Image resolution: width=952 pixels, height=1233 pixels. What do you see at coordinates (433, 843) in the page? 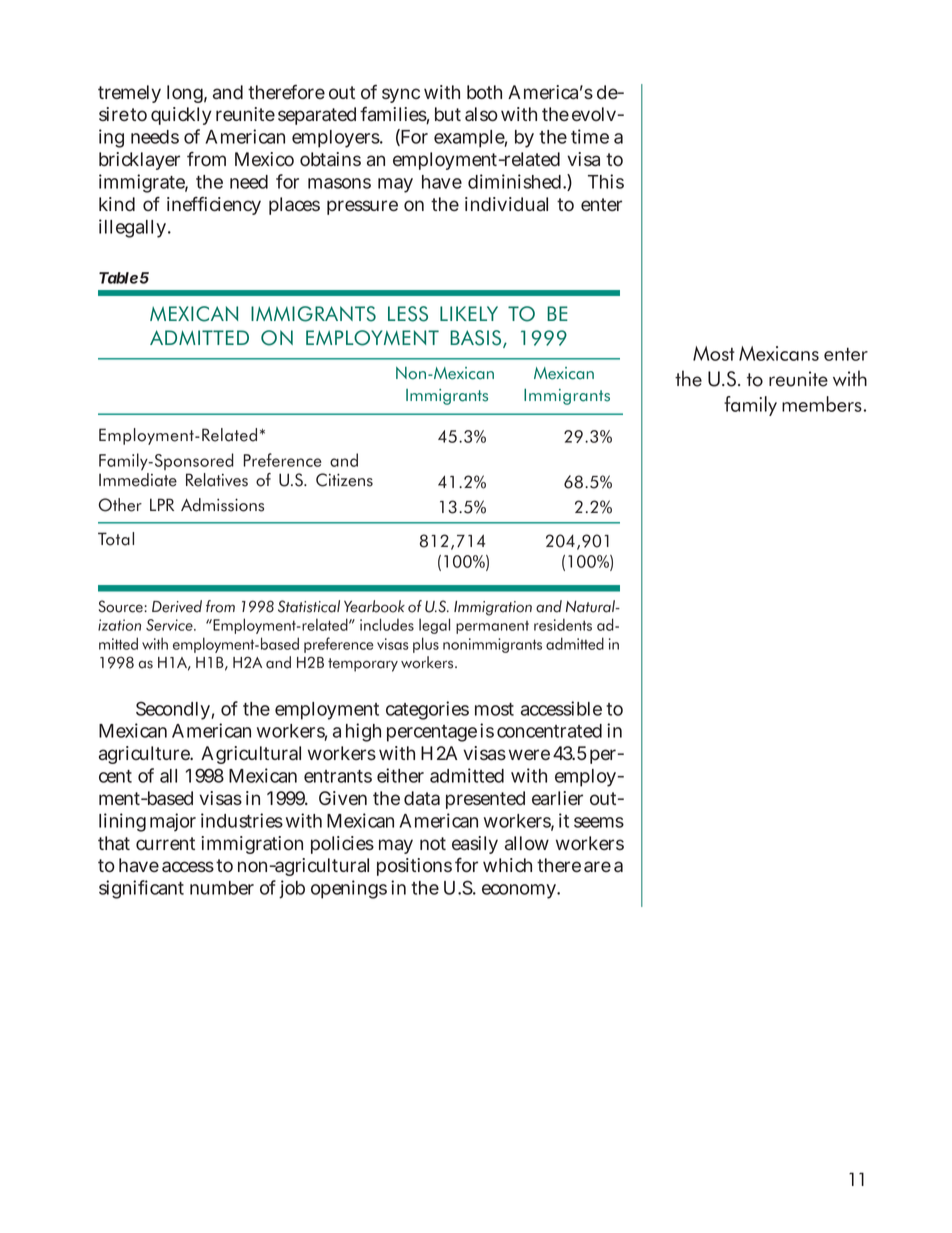
I see `not` at bounding box center [433, 843].
